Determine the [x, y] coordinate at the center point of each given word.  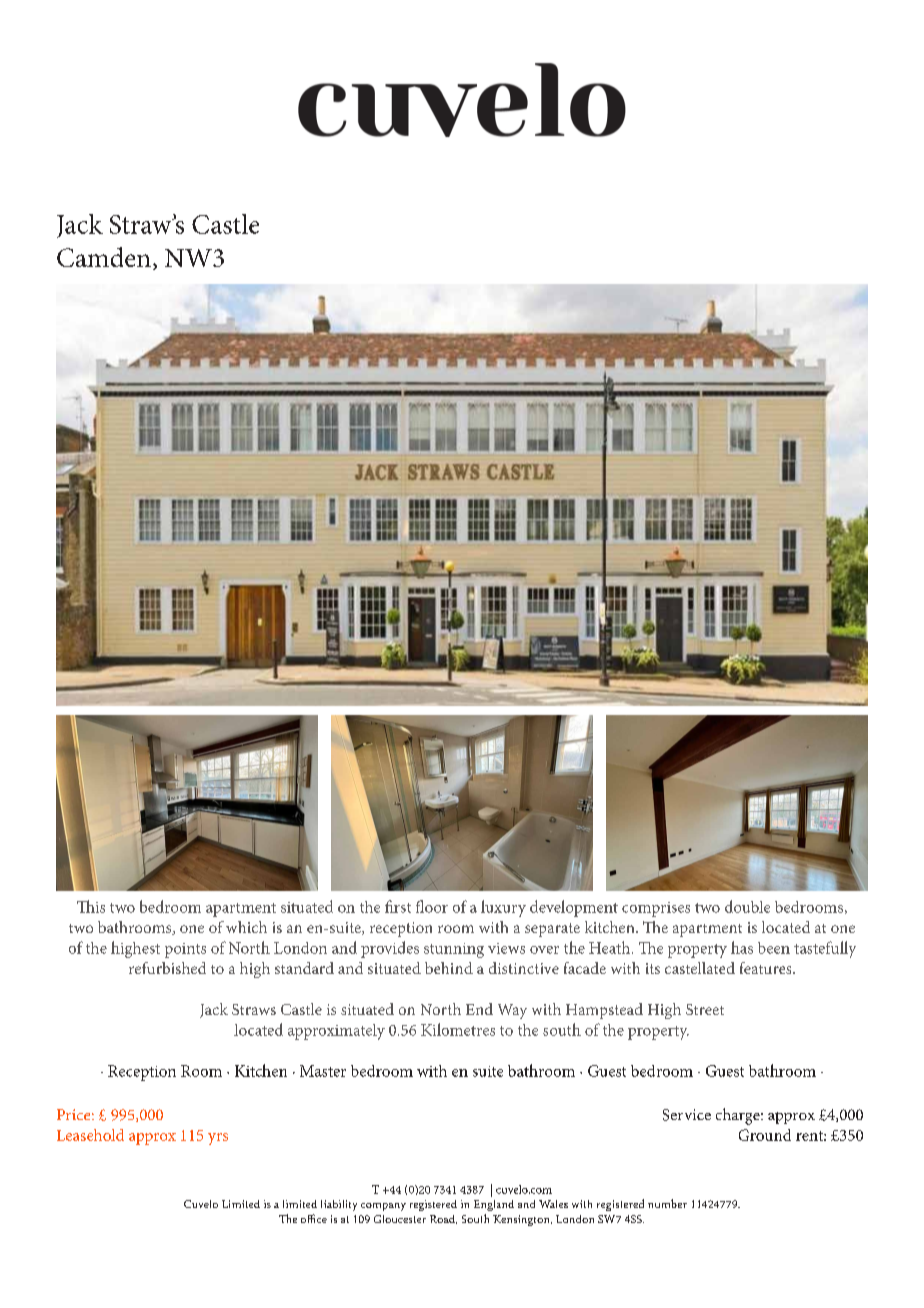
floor [432, 906]
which [246, 927]
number [667, 1203]
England [494, 1205]
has [742, 947]
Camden [104, 257]
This [91, 906]
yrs [218, 1139]
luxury [503, 908]
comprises [656, 909]
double [747, 906]
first [398, 906]
